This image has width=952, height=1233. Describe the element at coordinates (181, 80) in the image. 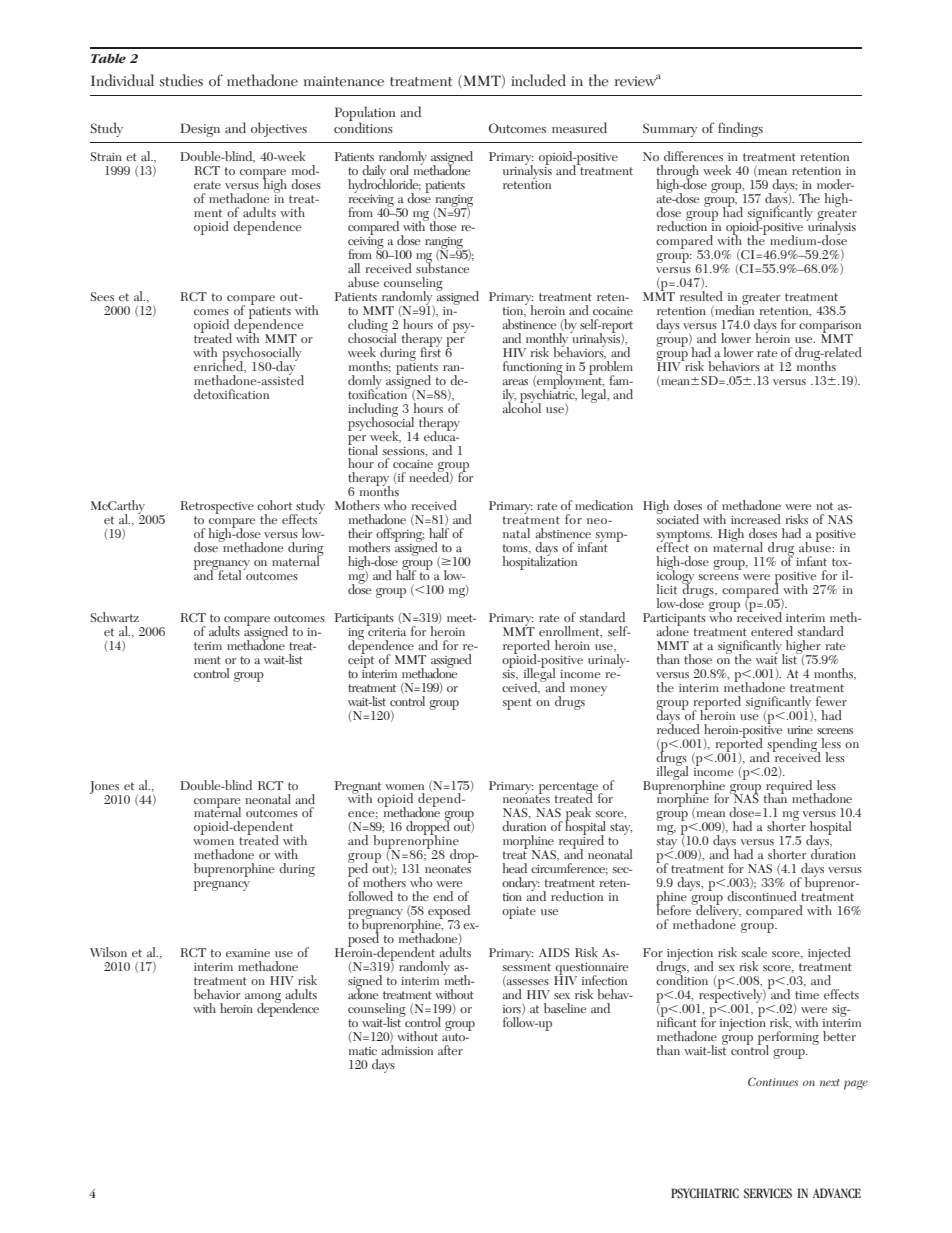

I see `studies` at that location.
